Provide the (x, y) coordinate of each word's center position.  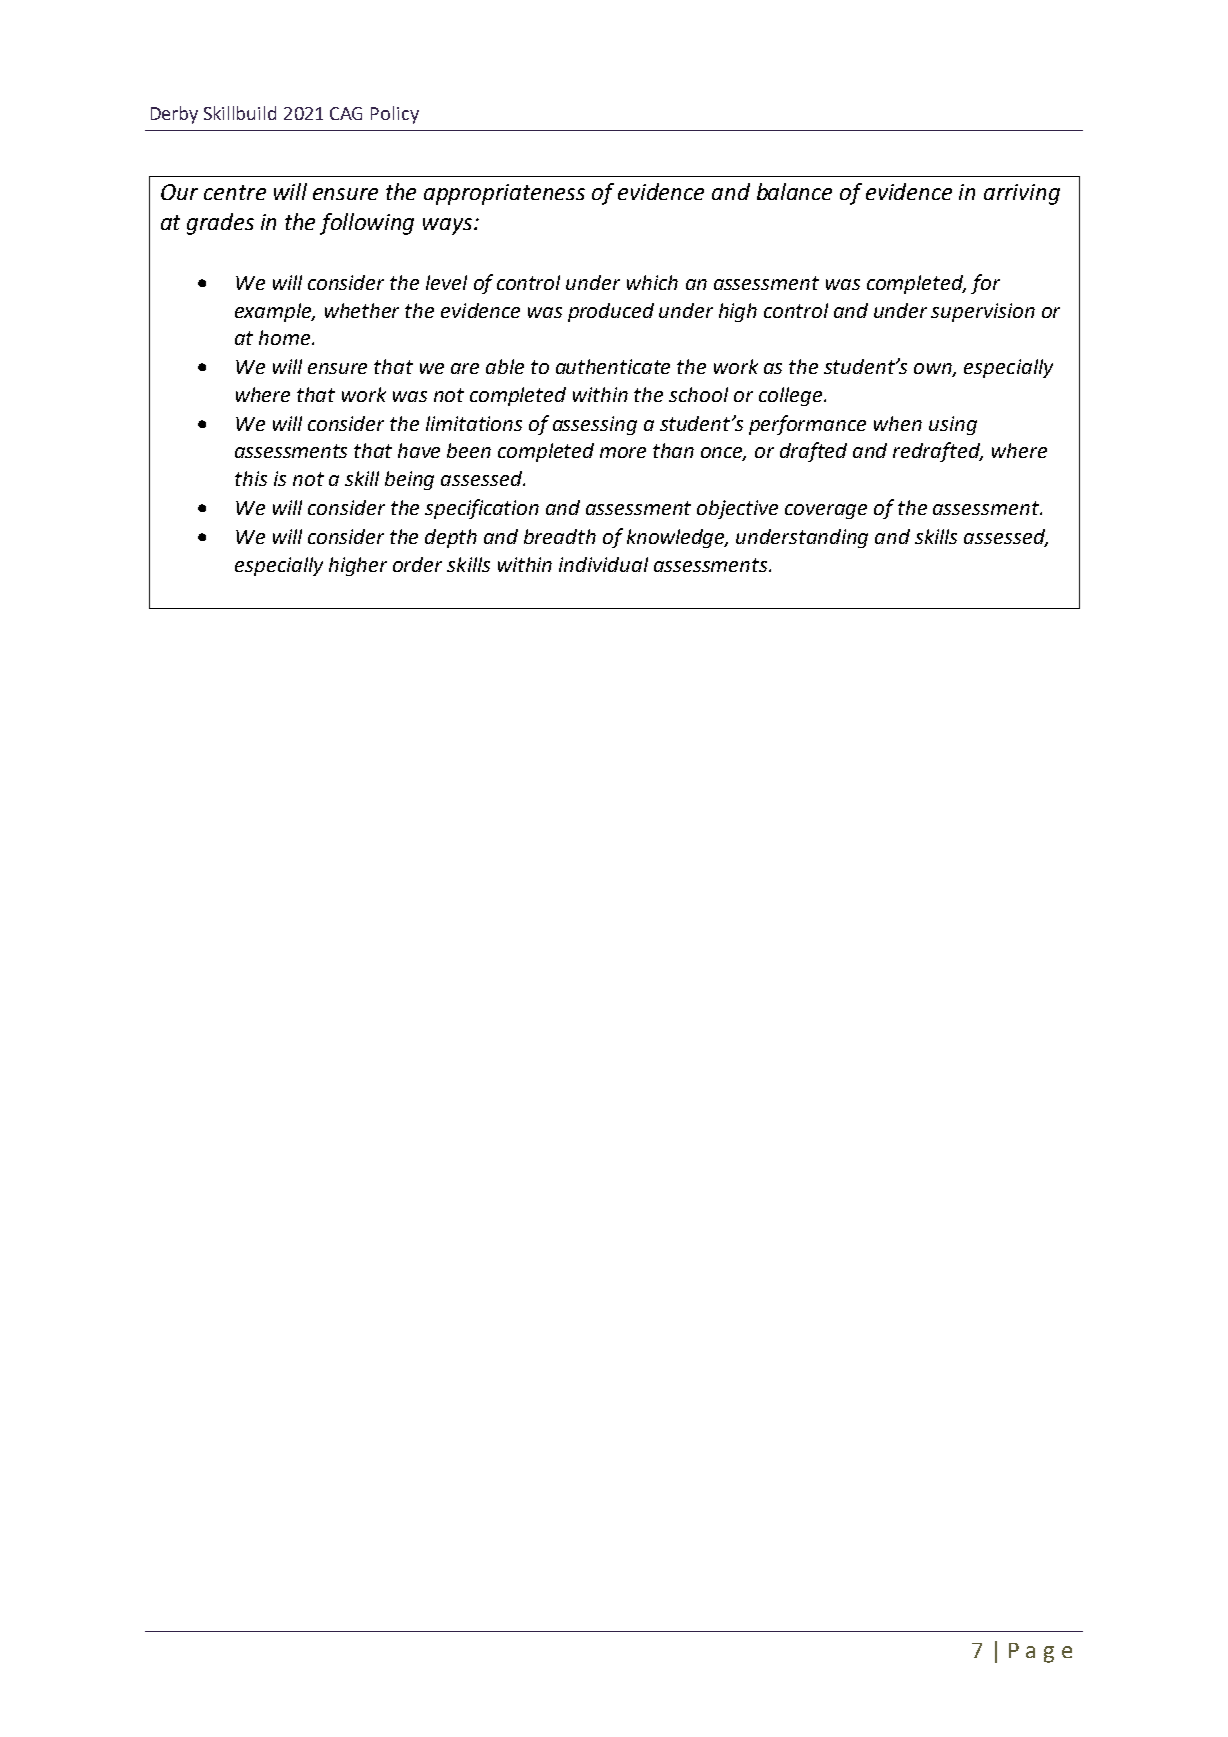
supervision (983, 312)
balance (794, 191)
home (286, 337)
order (417, 564)
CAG (346, 113)
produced (611, 312)
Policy (395, 115)
